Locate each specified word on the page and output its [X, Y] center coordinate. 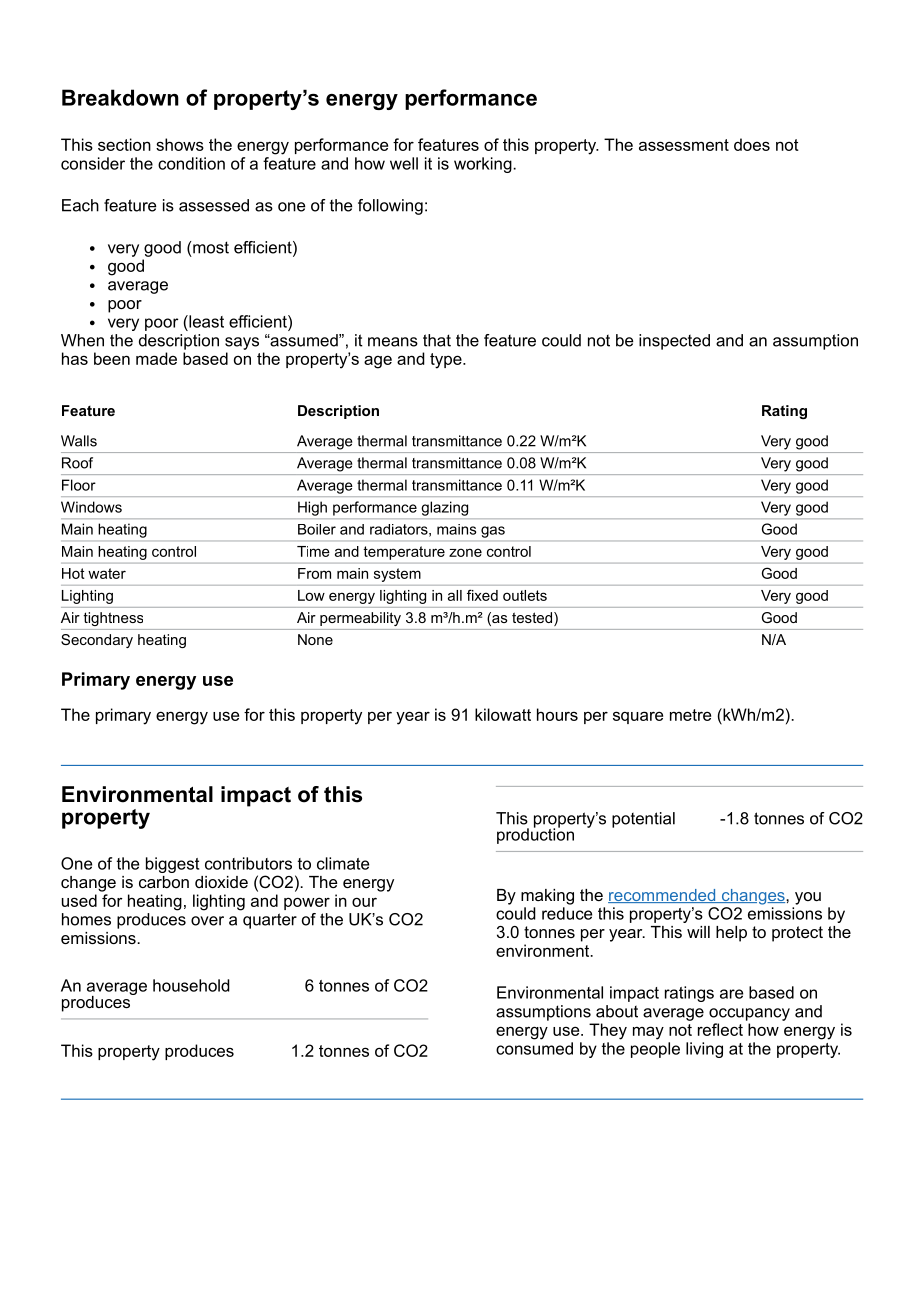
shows [180, 144]
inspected [674, 342]
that [437, 340]
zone [465, 552]
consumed [534, 1048]
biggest [172, 865]
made [156, 358]
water [107, 573]
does [752, 144]
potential [643, 820]
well [404, 163]
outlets [525, 595]
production [535, 835]
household [191, 985]
